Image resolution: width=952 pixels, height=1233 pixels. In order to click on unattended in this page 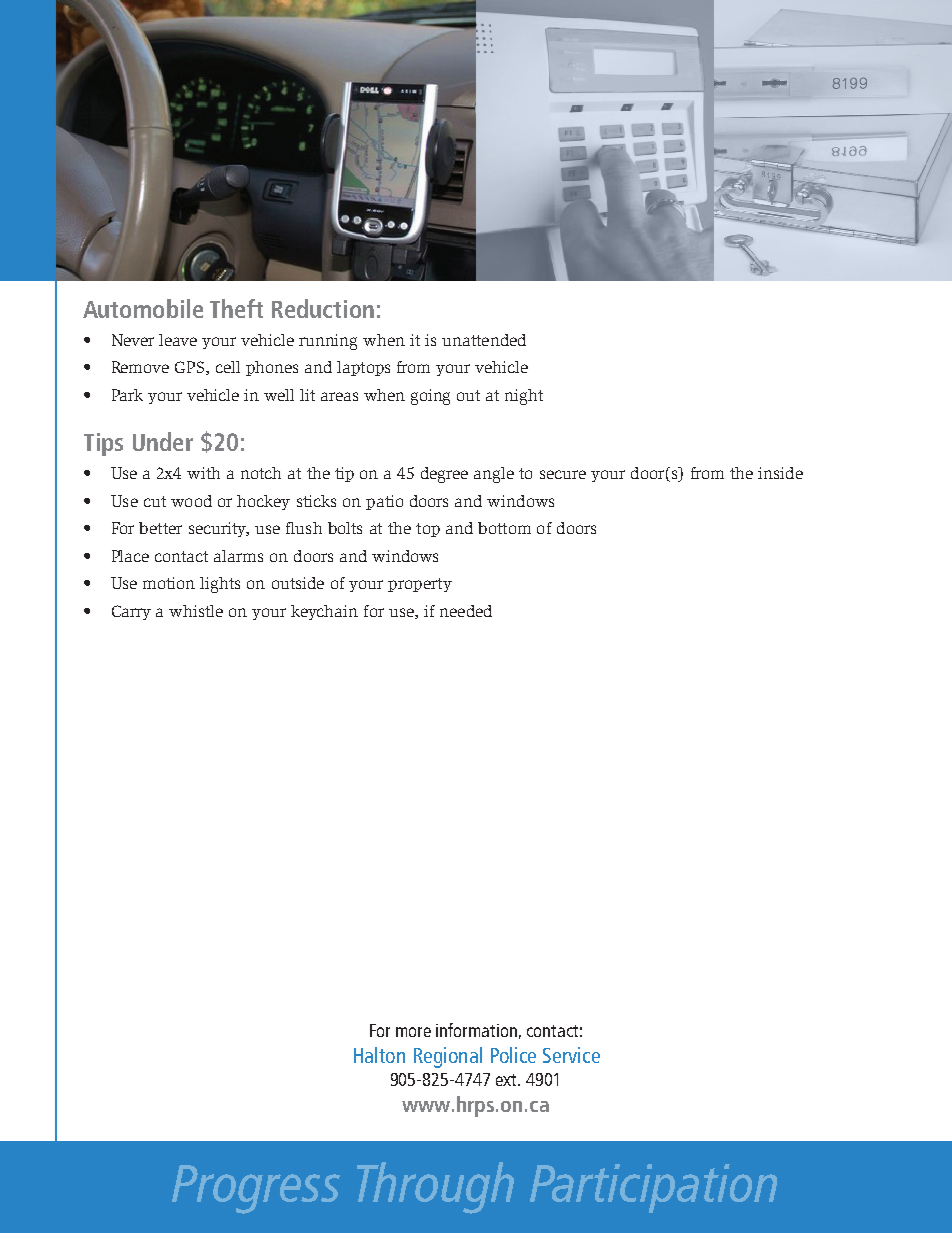, I will do `click(484, 340)`.
